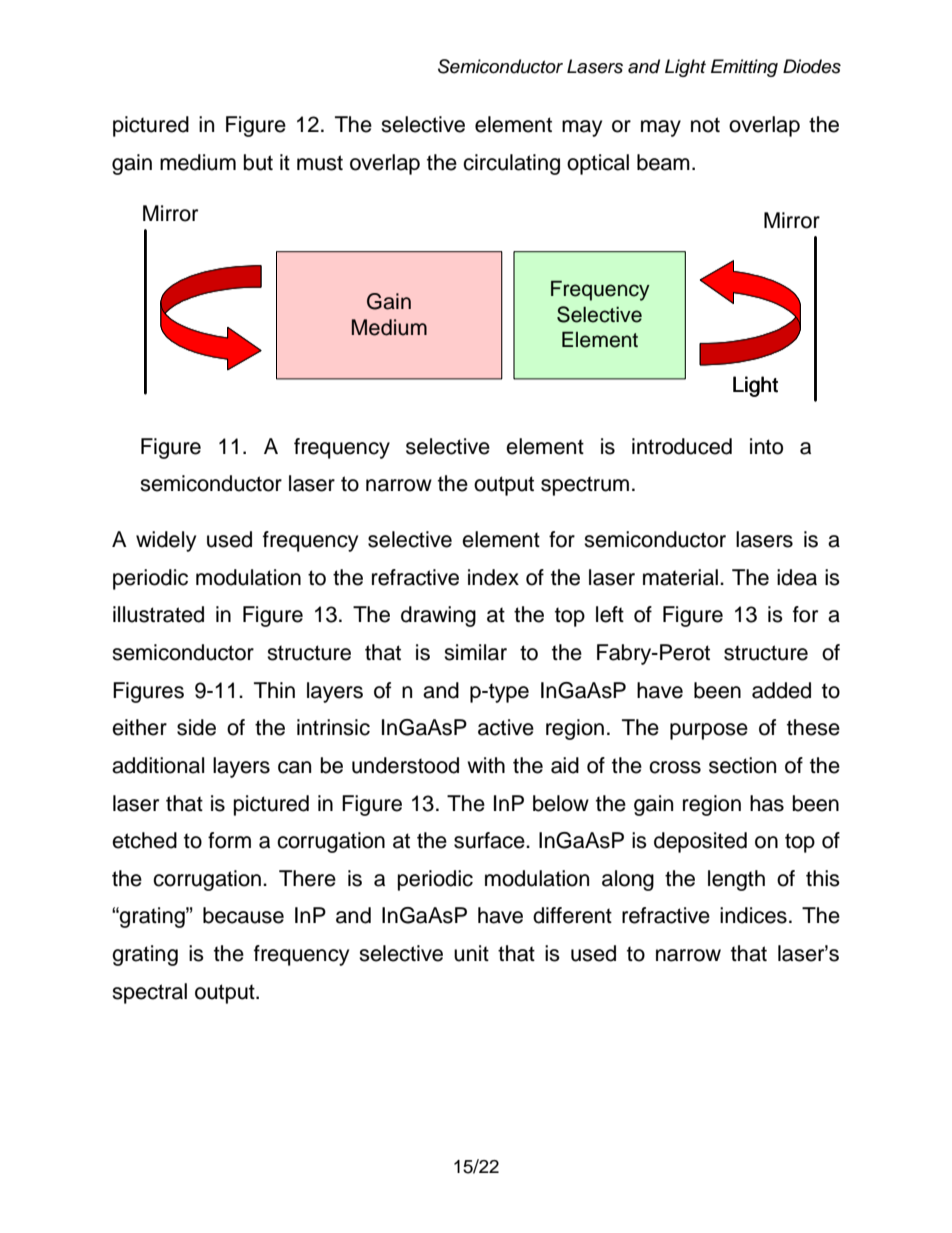 This screenshot has width=952, height=1233. What do you see at coordinates (166, 541) in the screenshot?
I see `widely` at bounding box center [166, 541].
